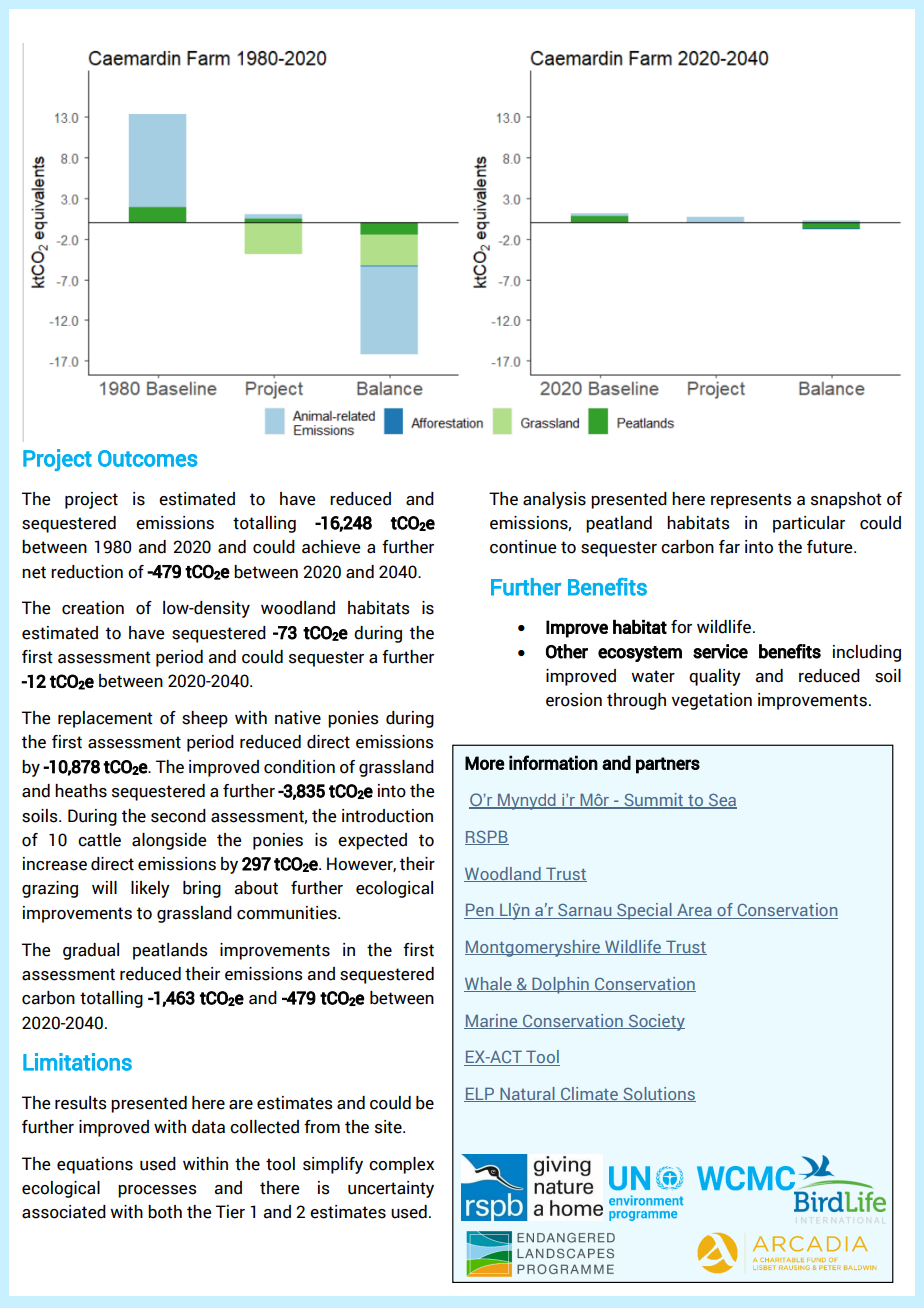 This page has height=1308, width=924. What do you see at coordinates (721, 801) in the page?
I see `Sea` at bounding box center [721, 801].
